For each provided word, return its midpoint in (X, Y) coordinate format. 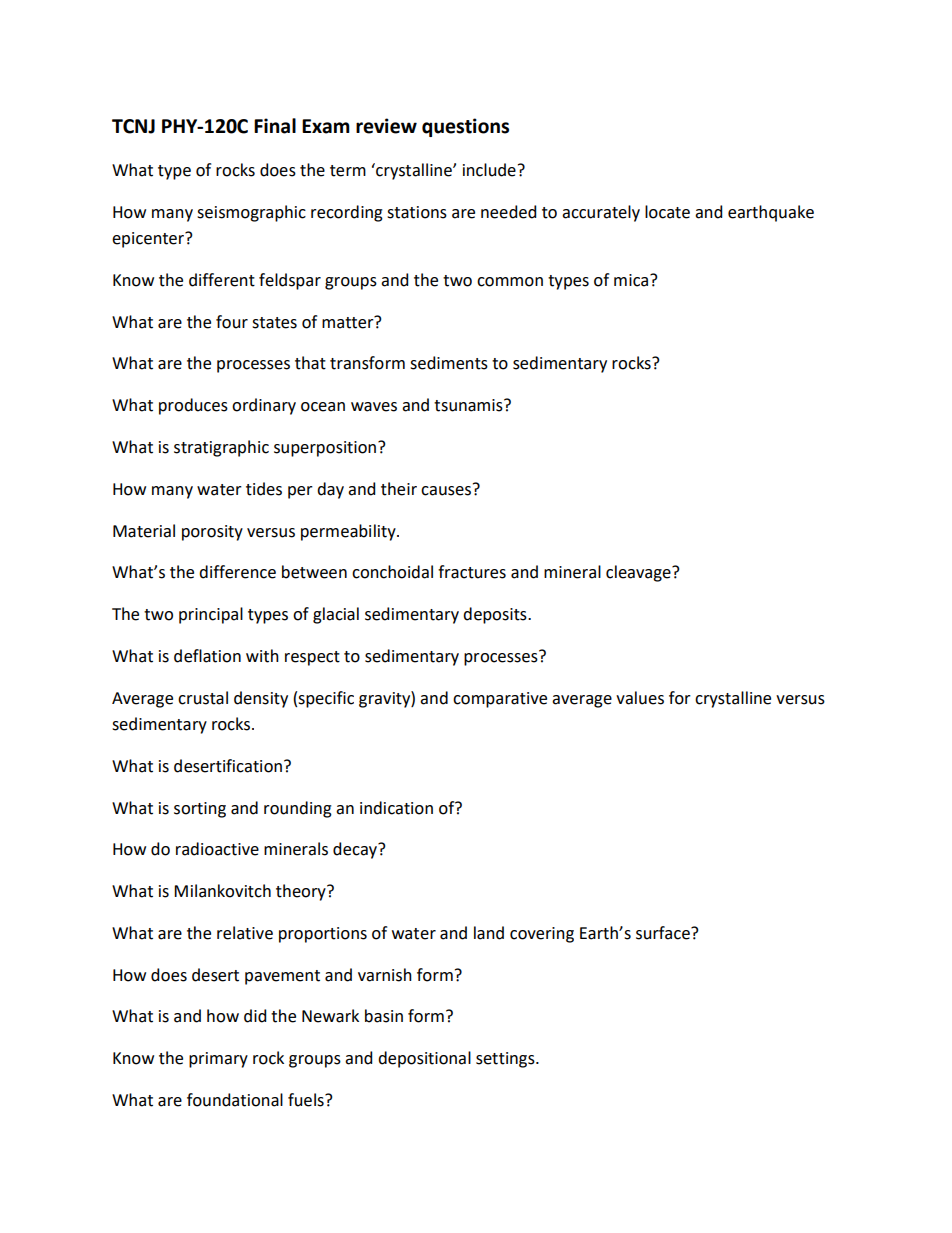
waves (374, 407)
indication (396, 808)
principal (211, 615)
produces (193, 406)
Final (275, 126)
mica (632, 280)
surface (664, 933)
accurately (601, 213)
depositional (424, 1059)
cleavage (639, 573)
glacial (336, 615)
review (386, 126)
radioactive (217, 849)
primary (218, 1060)
